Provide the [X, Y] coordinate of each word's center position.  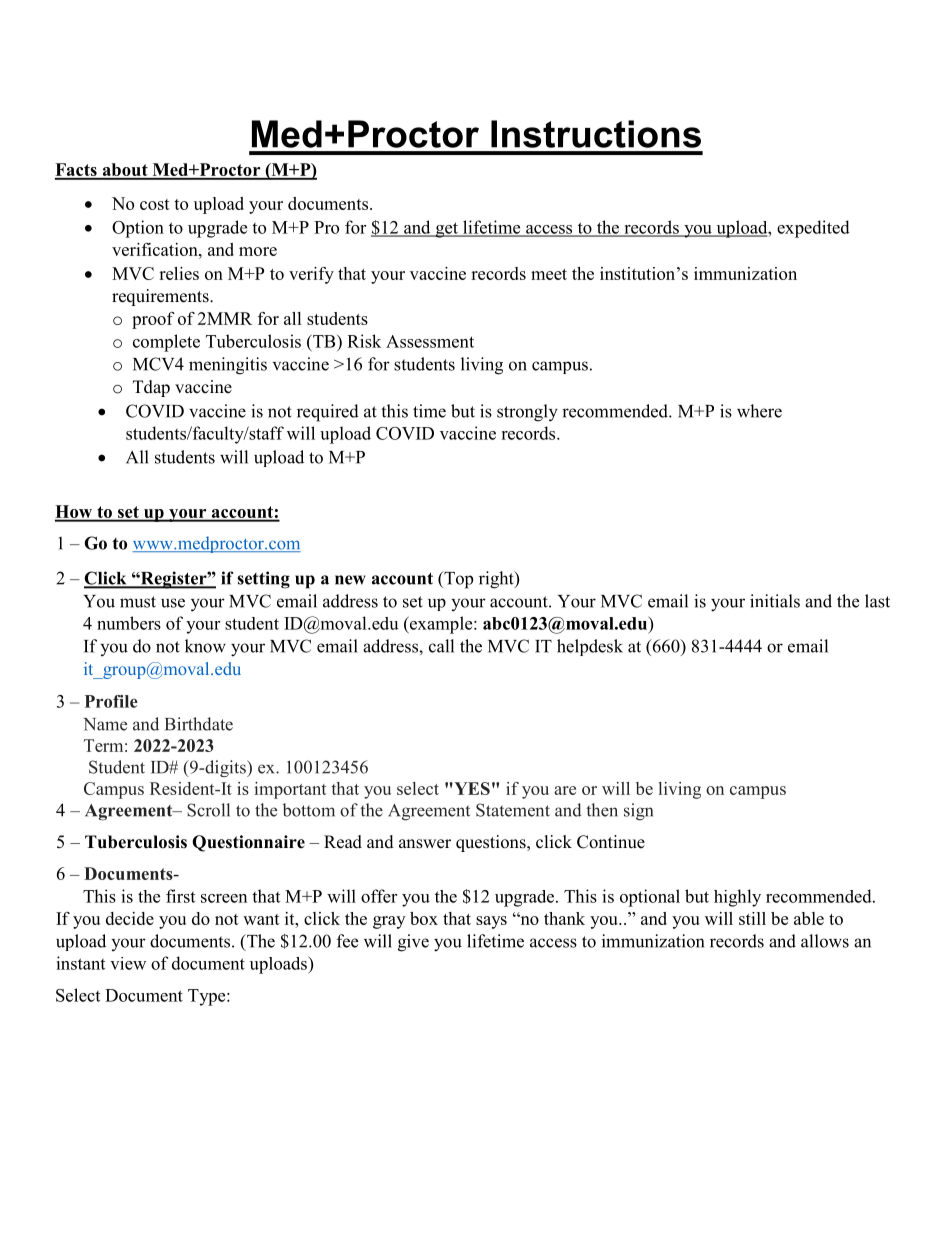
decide [130, 918]
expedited [813, 229]
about [125, 171]
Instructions [596, 134]
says [491, 922]
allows [825, 941]
